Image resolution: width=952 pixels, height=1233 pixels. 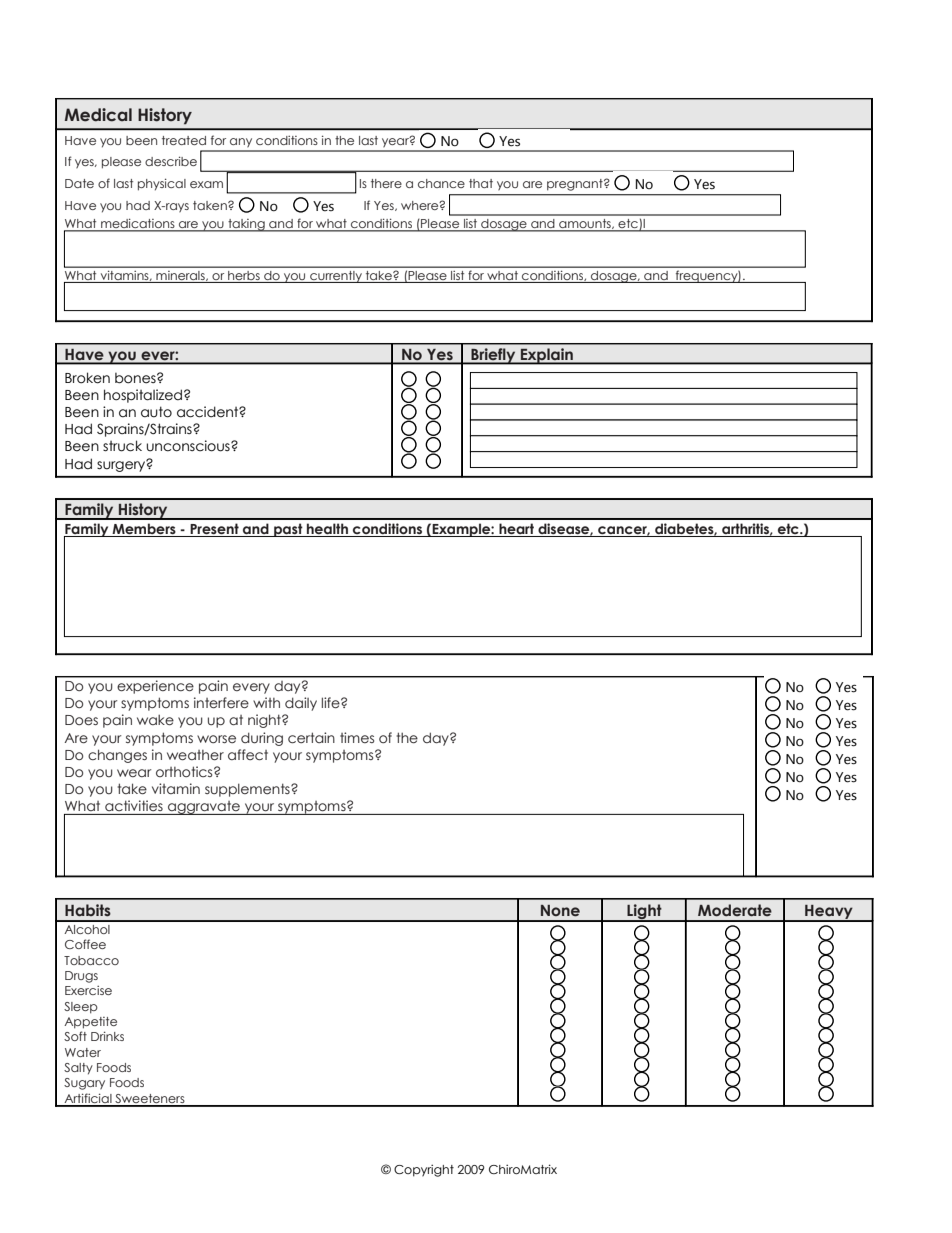 What do you see at coordinates (184, 140) in the document?
I see `treated` at bounding box center [184, 140].
